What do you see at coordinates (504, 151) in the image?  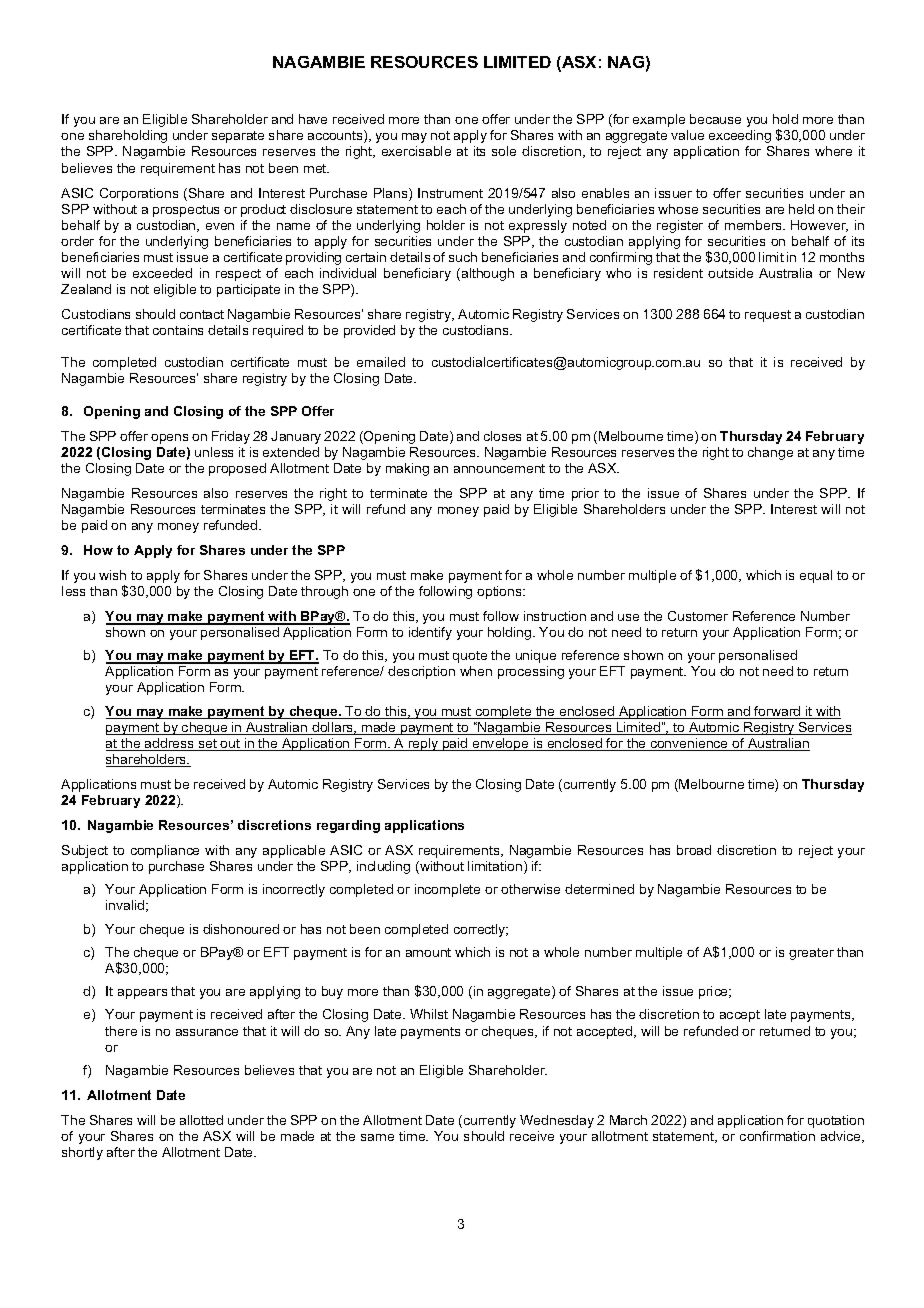 I see `sole` at bounding box center [504, 151].
